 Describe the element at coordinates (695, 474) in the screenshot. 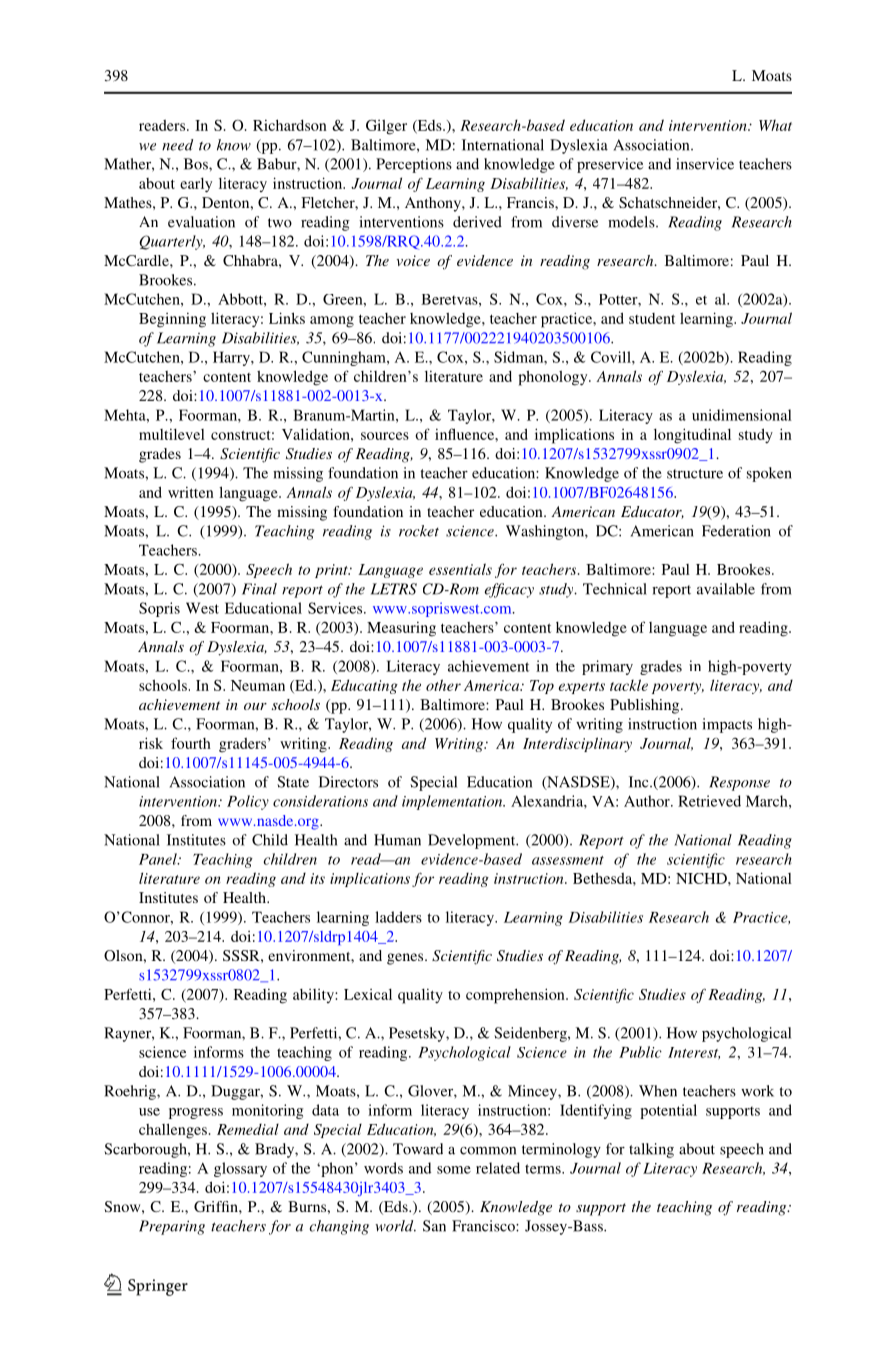

I see `structure` at that location.
